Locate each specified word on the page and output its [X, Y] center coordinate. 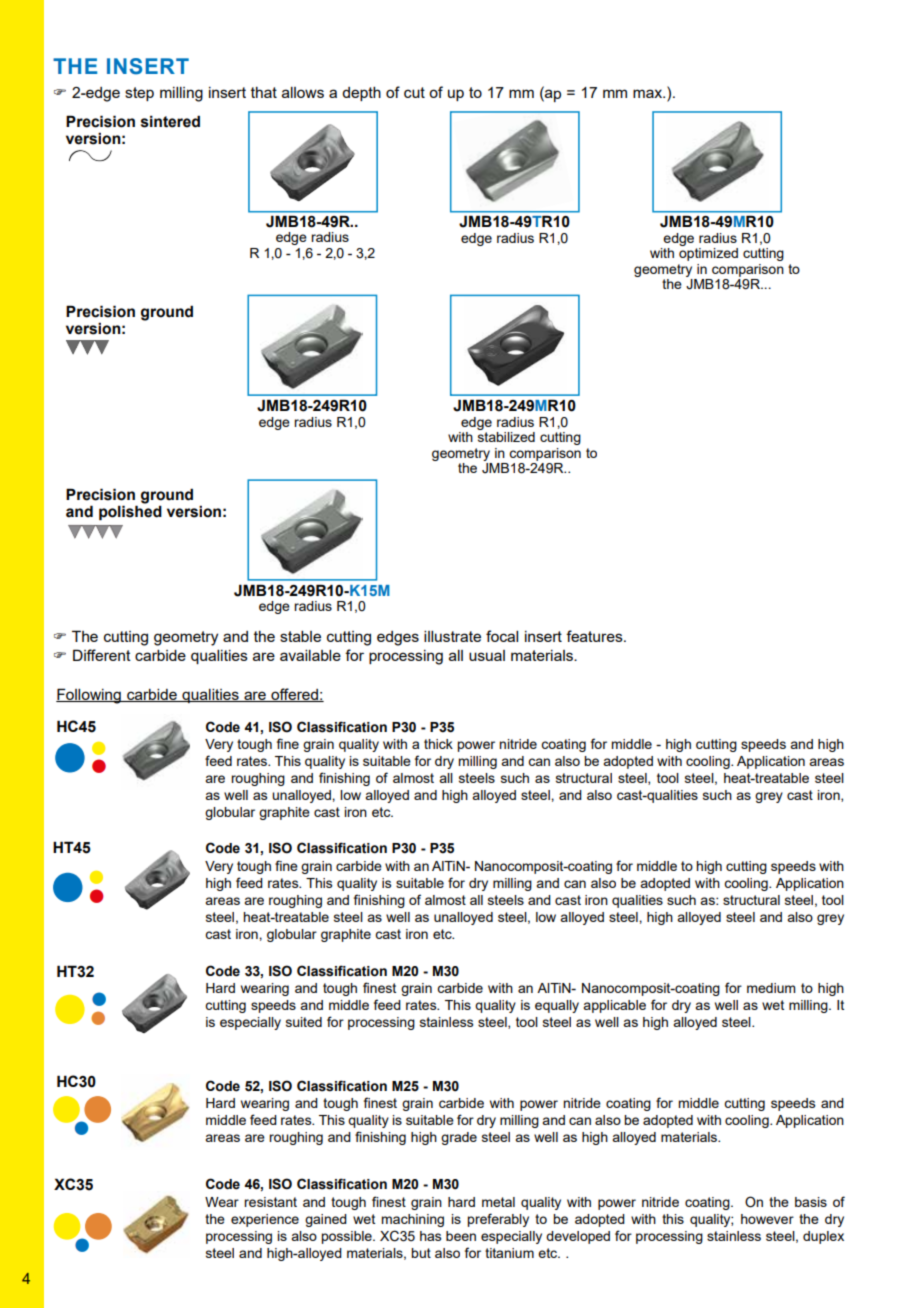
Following [89, 696]
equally [557, 1006]
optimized [708, 254]
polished [130, 511]
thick [438, 744]
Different [102, 655]
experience [265, 1220]
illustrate [452, 636]
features [595, 636]
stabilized [506, 437]
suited [304, 1022]
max [649, 93]
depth [361, 94]
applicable [614, 1006]
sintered [170, 121]
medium [771, 988]
